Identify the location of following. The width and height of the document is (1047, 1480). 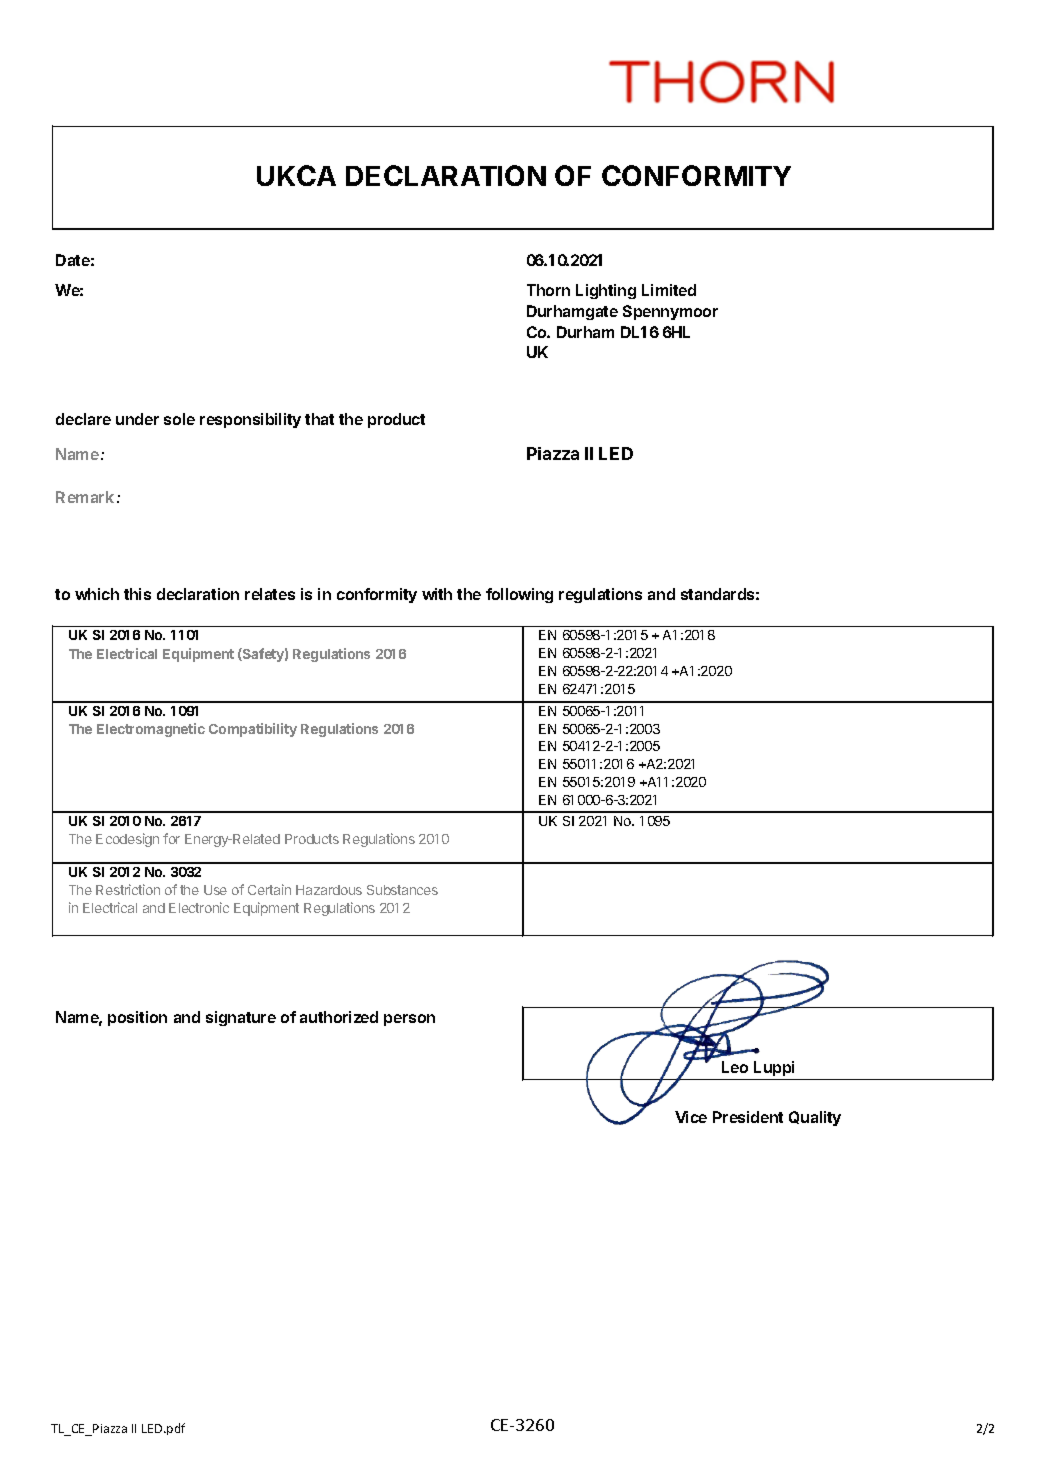
(519, 595).
